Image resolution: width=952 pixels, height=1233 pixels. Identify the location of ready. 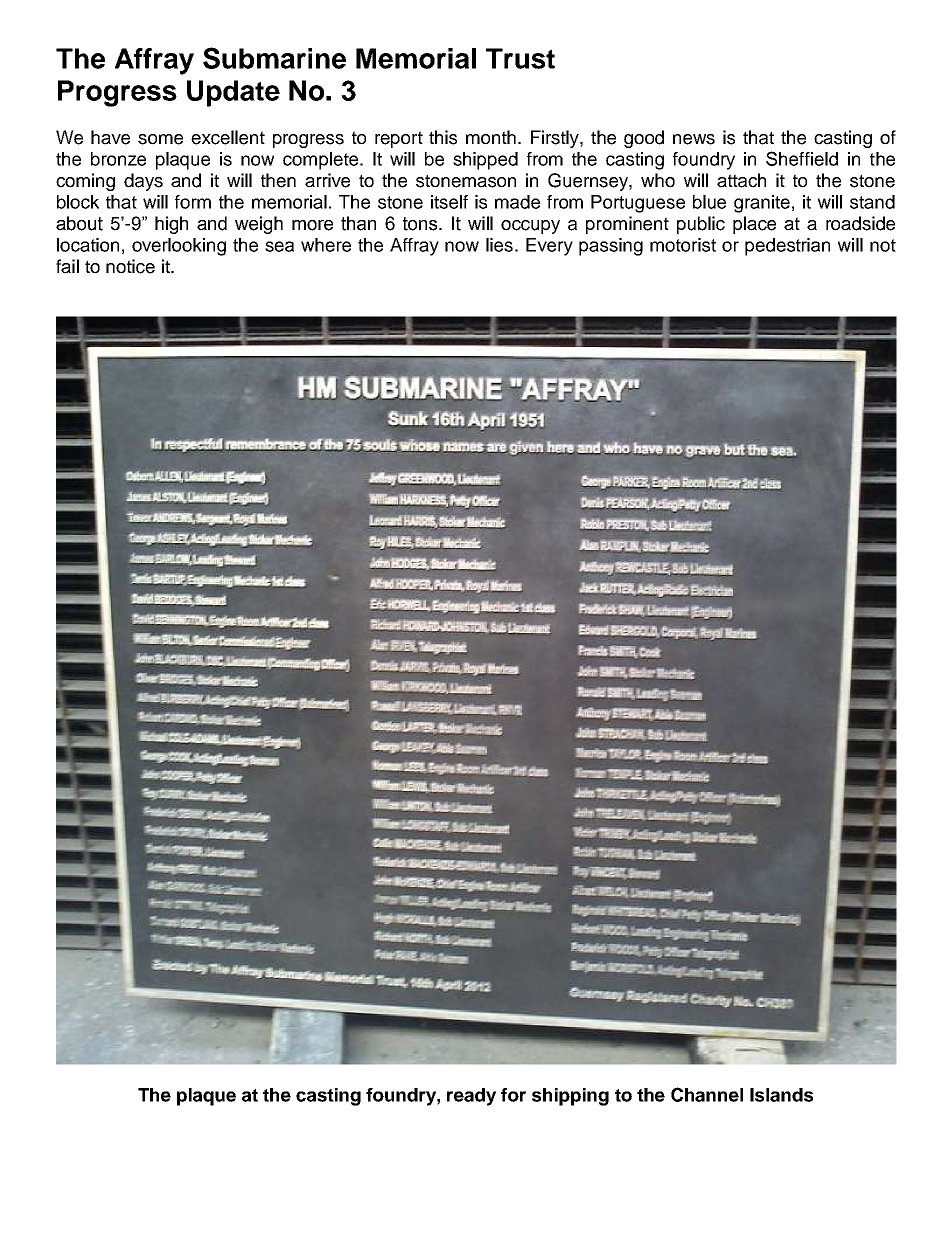
(471, 1097).
